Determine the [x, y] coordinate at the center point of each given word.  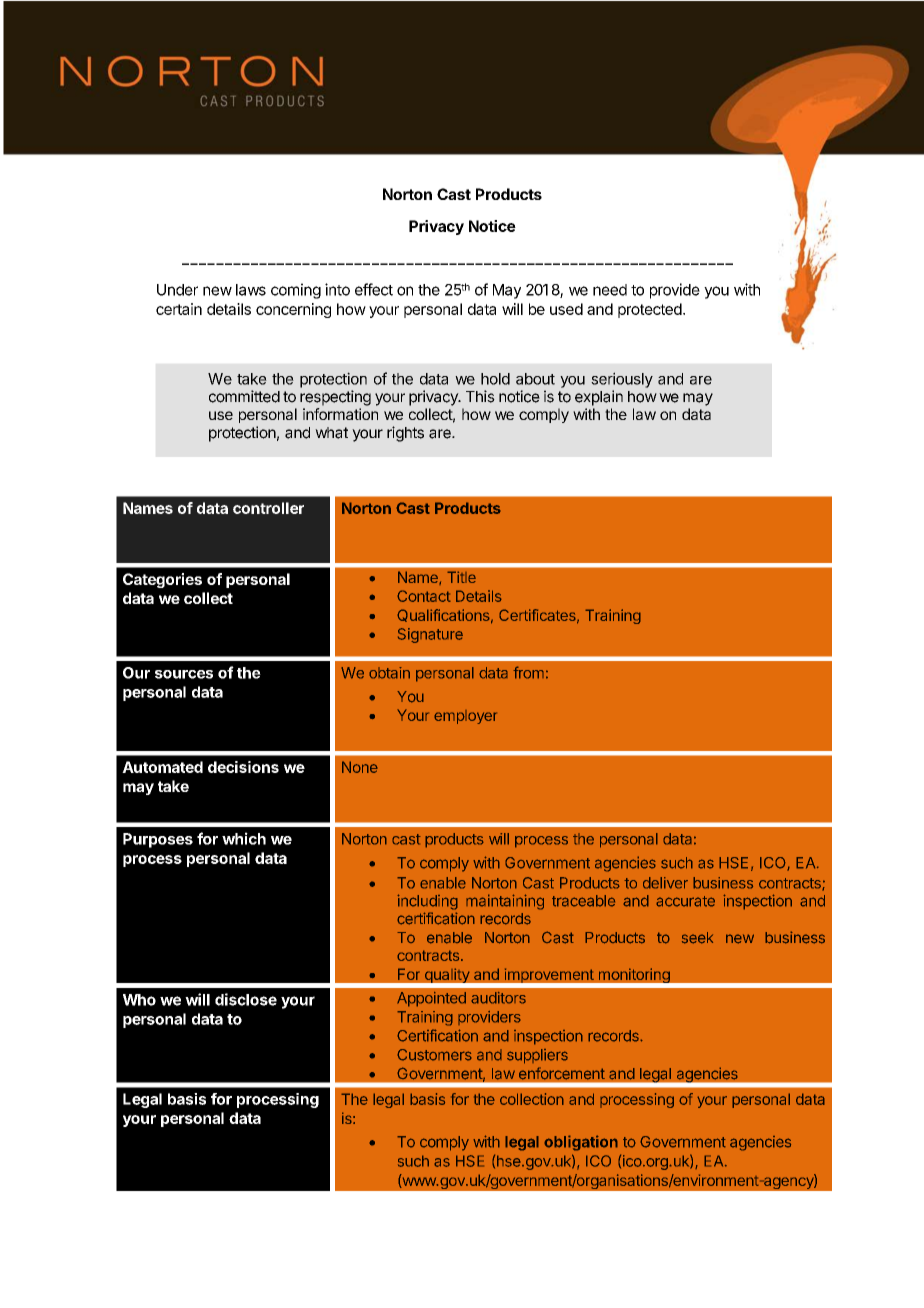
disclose [246, 999]
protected [650, 310]
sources [184, 674]
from [528, 672]
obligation [581, 1143]
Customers [434, 1055]
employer [465, 717]
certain [179, 309]
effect [374, 289]
